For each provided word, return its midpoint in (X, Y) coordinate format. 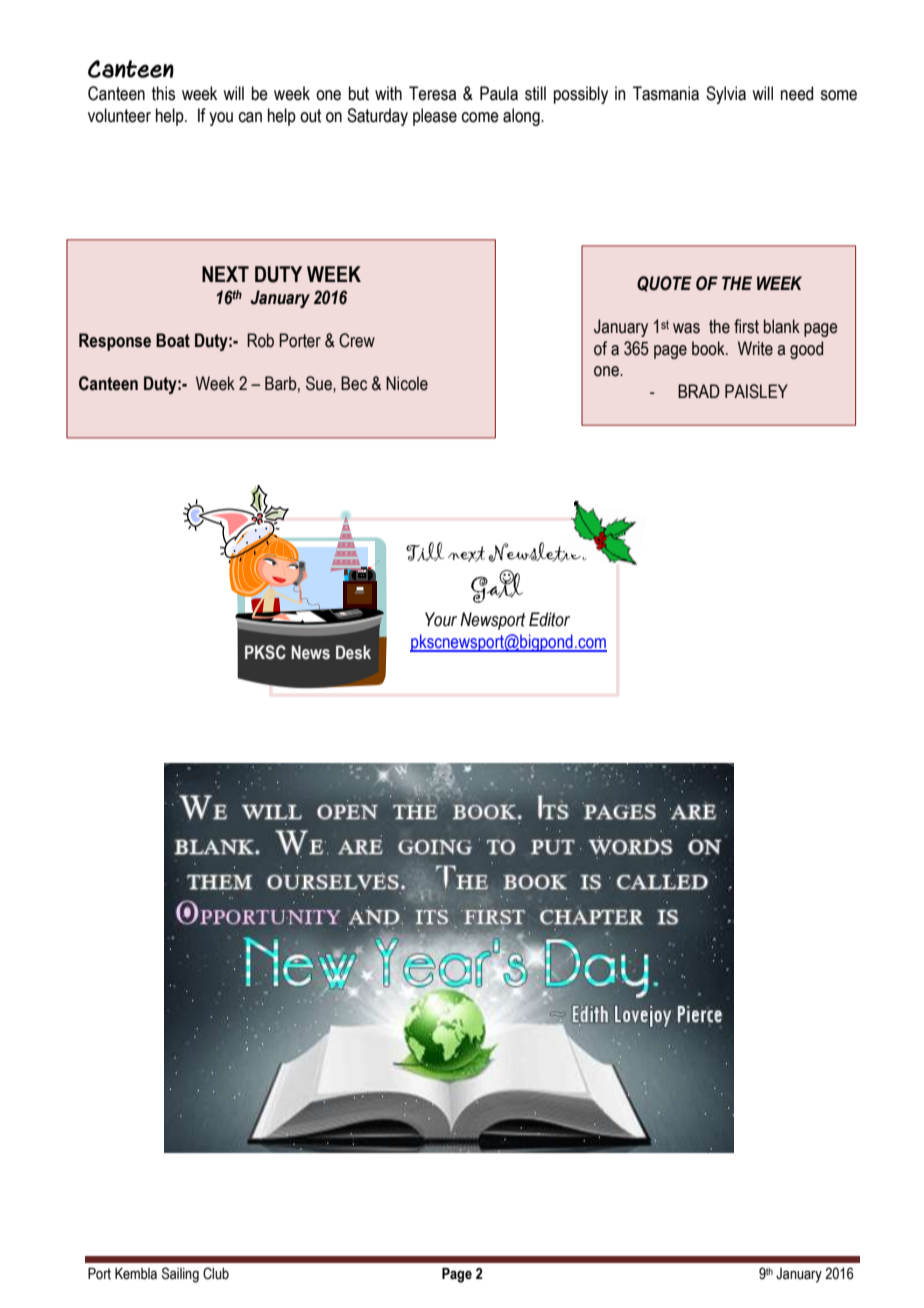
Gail (497, 587)
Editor (549, 619)
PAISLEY (756, 391)
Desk (353, 652)
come (480, 117)
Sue (320, 383)
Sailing (180, 1275)
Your (441, 619)
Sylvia (726, 95)
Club (216, 1273)
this (163, 93)
